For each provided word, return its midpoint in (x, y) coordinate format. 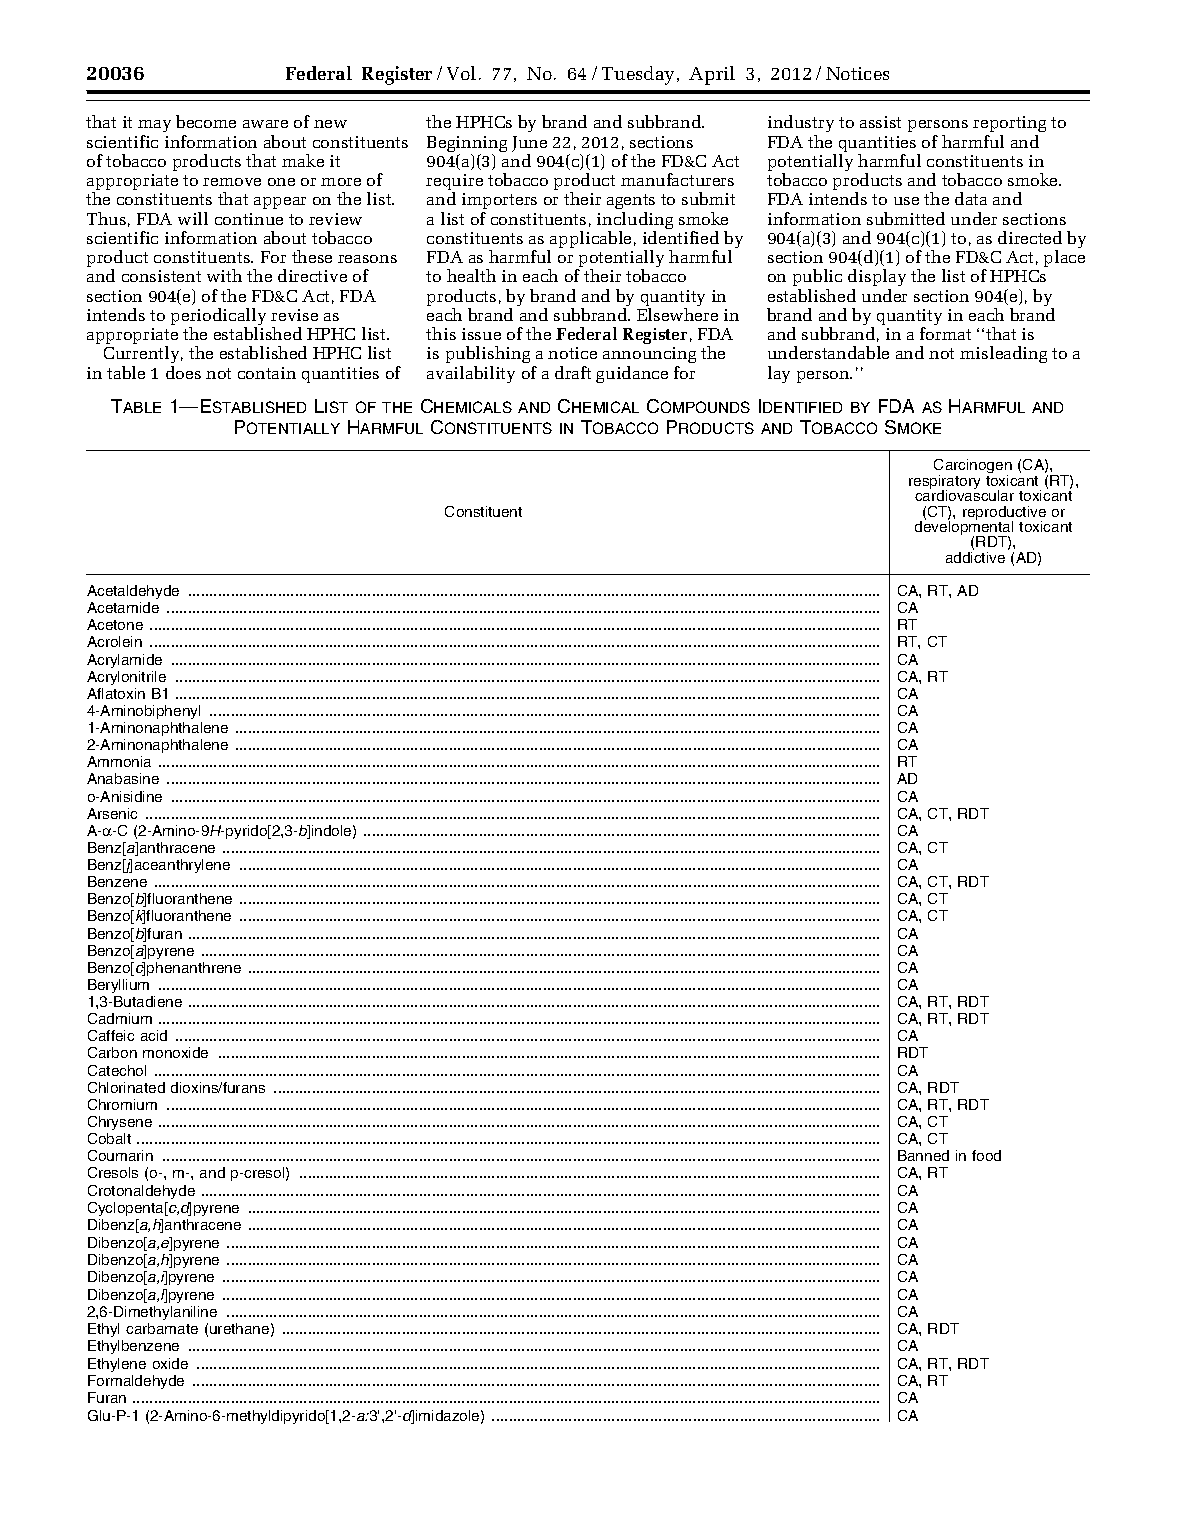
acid (154, 1035)
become (206, 121)
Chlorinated (126, 1087)
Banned (923, 1155)
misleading (1003, 354)
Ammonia (119, 761)
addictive (975, 557)
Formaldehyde (136, 1382)
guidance (632, 374)
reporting (1009, 126)
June (529, 144)
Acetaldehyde (133, 592)
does (183, 372)
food (986, 1155)
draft (573, 372)
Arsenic (112, 813)
